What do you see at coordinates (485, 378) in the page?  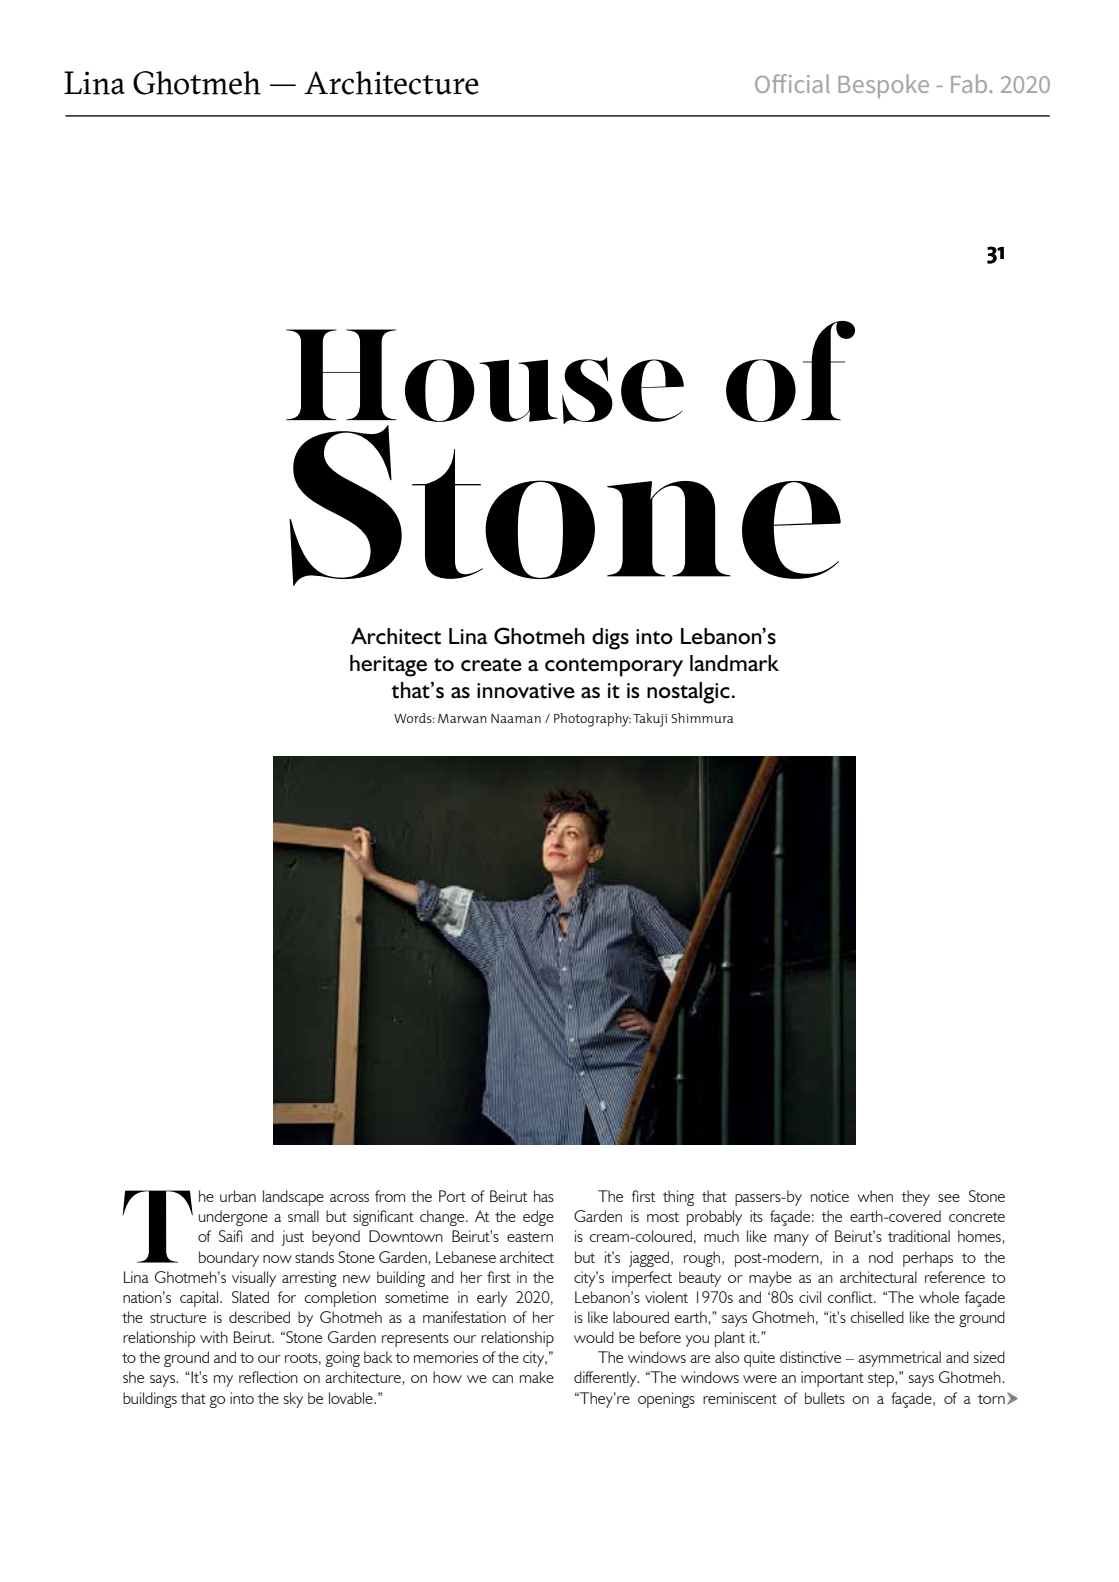 I see `House` at bounding box center [485, 378].
